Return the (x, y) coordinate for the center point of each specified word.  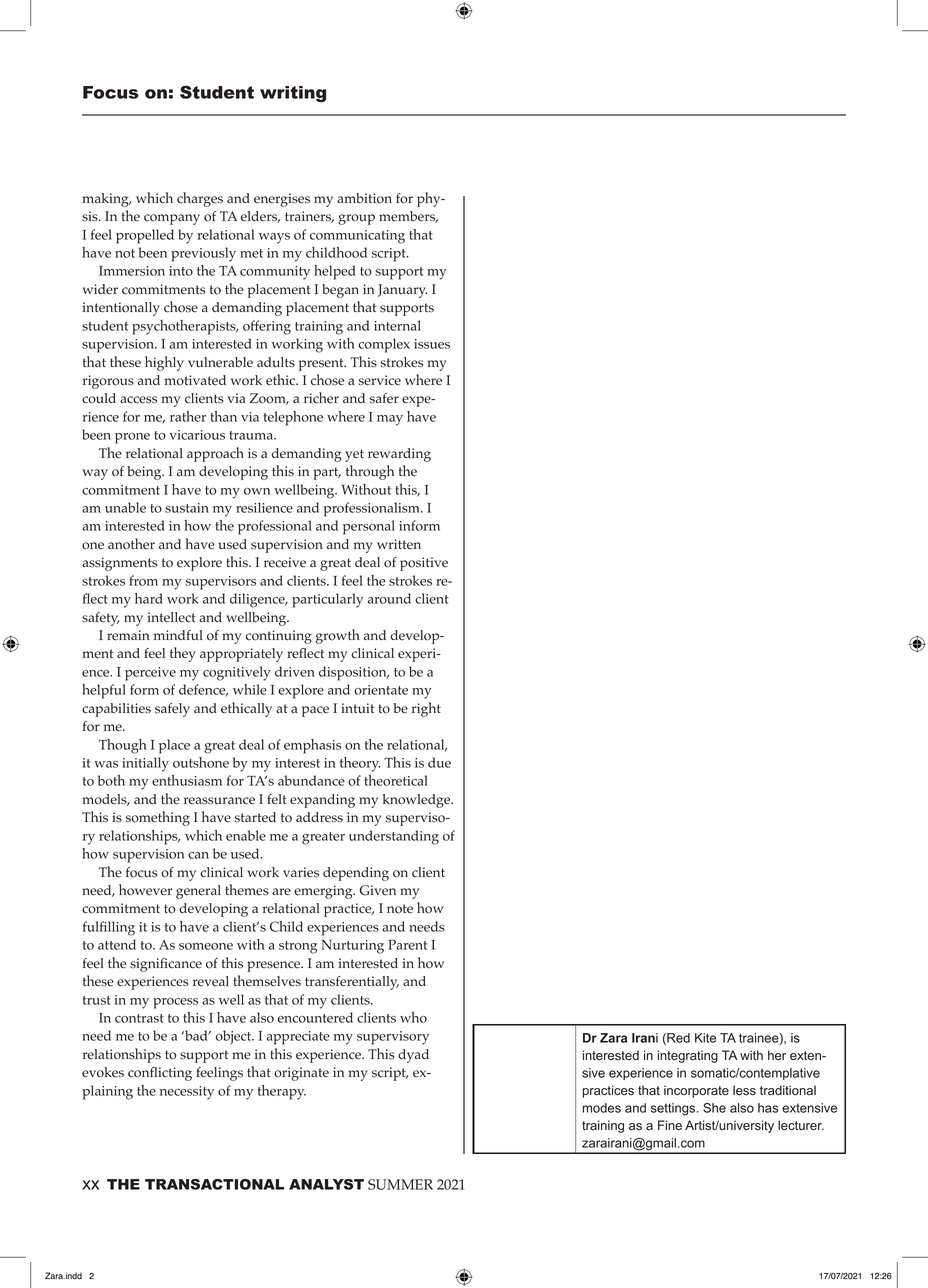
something (158, 818)
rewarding (399, 455)
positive (424, 564)
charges (200, 199)
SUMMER (400, 1184)
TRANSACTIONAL (214, 1184)
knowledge (418, 801)
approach (215, 454)
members (408, 217)
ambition (364, 198)
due (439, 762)
